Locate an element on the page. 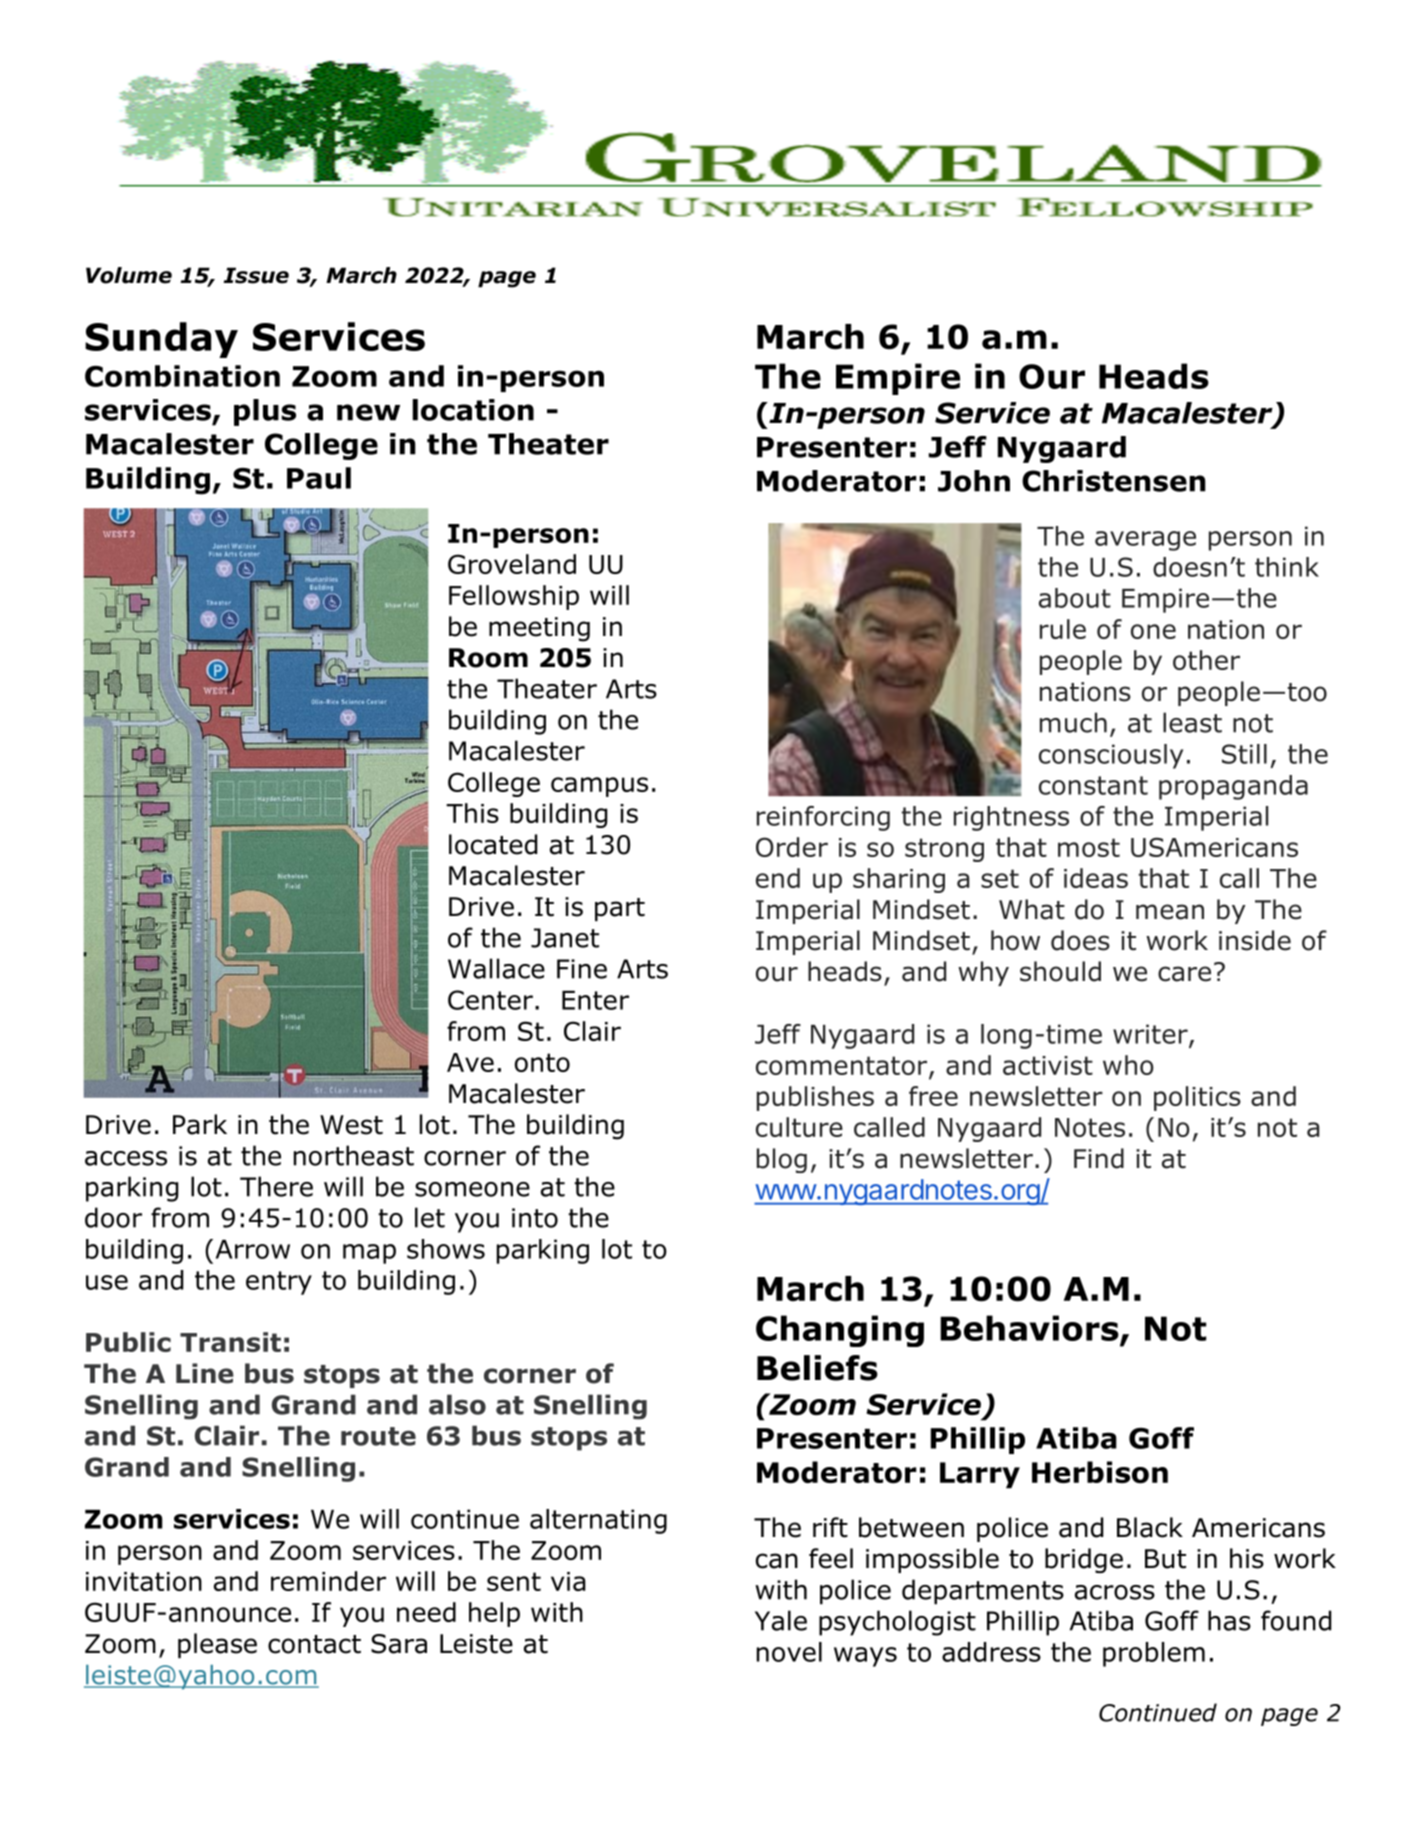 The height and width of the document is (1844, 1425). blog is located at coordinates (782, 1160).
